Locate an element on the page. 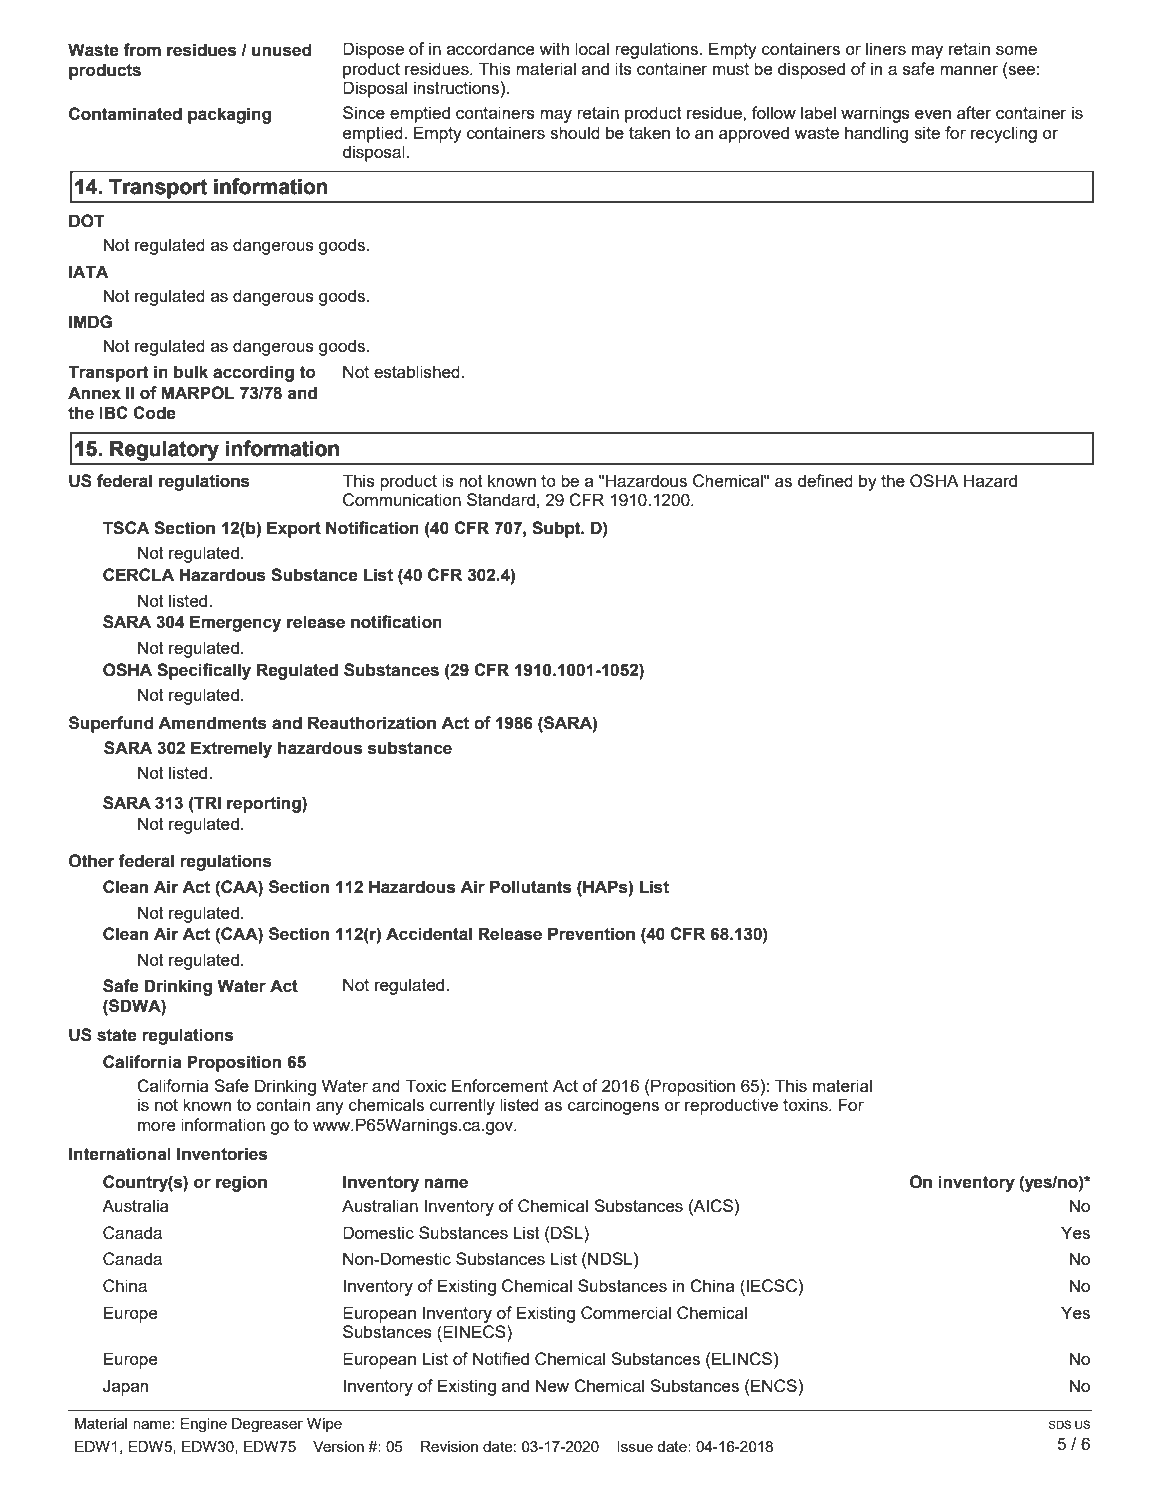 The width and height of the image is (1165, 1508). Engine is located at coordinates (203, 1425).
